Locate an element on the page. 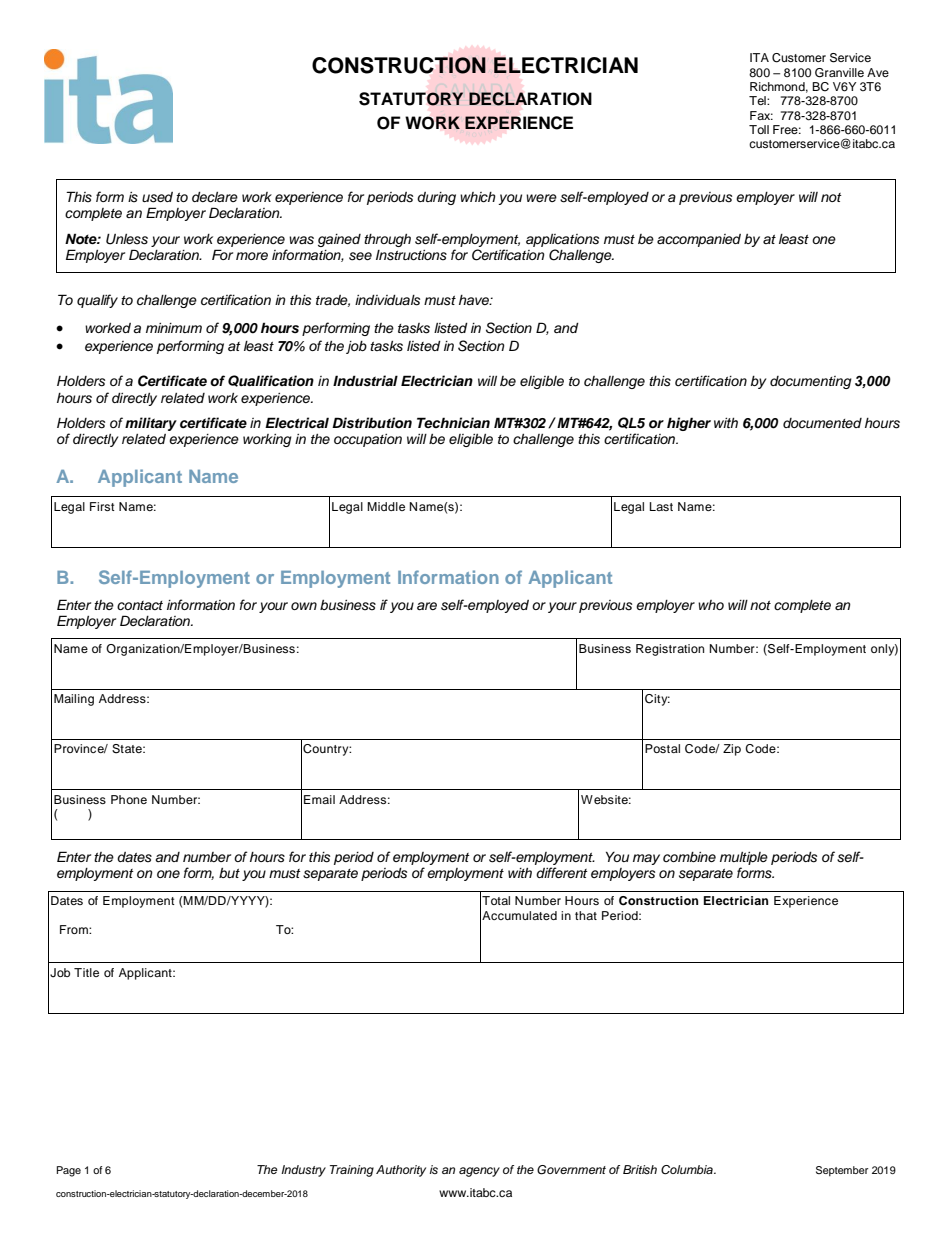 The image size is (952, 1233). military is located at coordinates (151, 424).
